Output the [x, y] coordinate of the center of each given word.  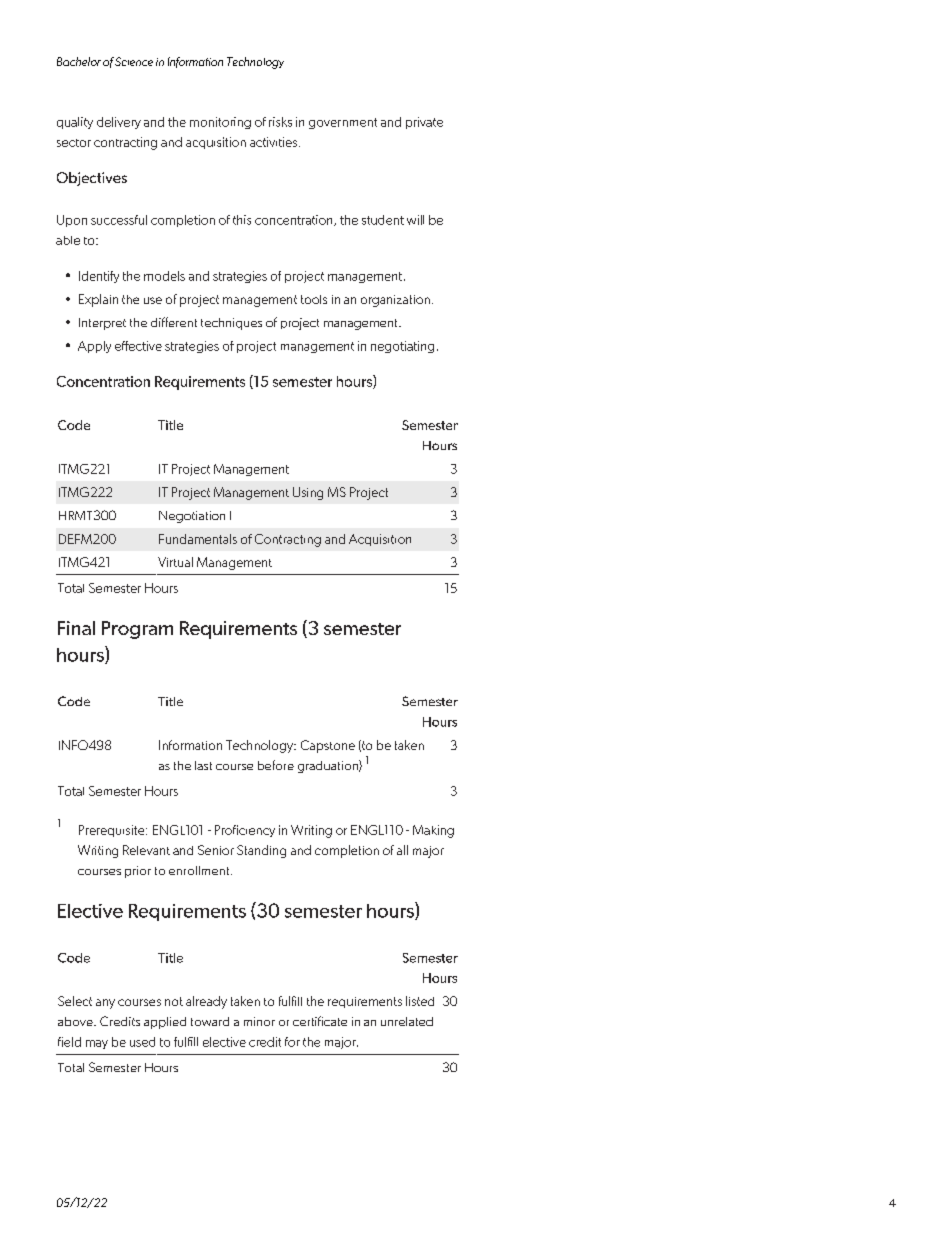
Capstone [328, 746]
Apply [94, 347]
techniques [231, 324]
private [424, 123]
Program [137, 630]
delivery [119, 123]
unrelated [407, 1021]
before [276, 765]
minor [259, 1021]
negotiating [402, 347]
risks [280, 122]
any [105, 1004]
